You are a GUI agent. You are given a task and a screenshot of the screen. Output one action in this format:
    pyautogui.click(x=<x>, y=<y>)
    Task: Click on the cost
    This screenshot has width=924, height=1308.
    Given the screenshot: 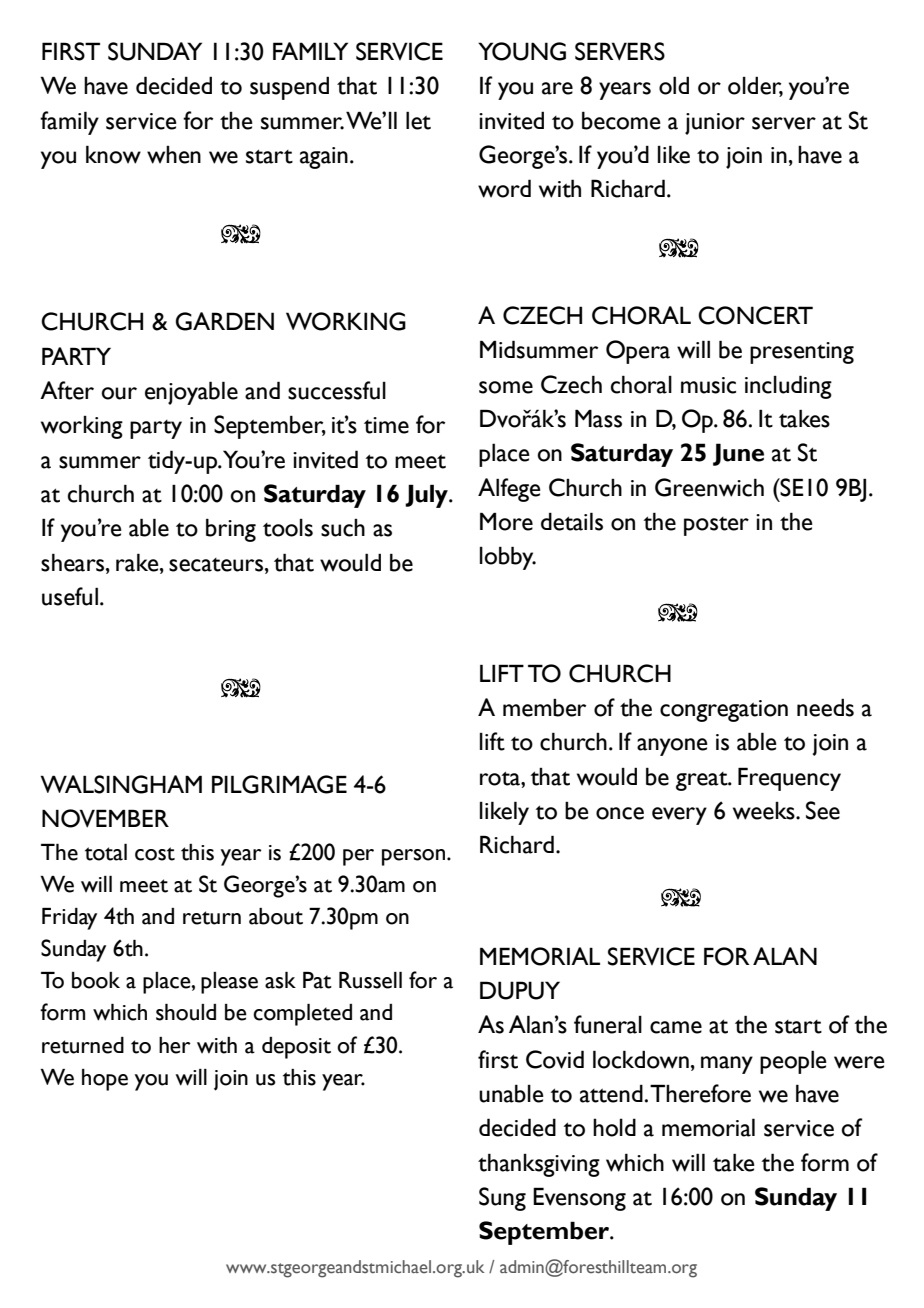 What is the action you would take?
    pyautogui.click(x=155, y=854)
